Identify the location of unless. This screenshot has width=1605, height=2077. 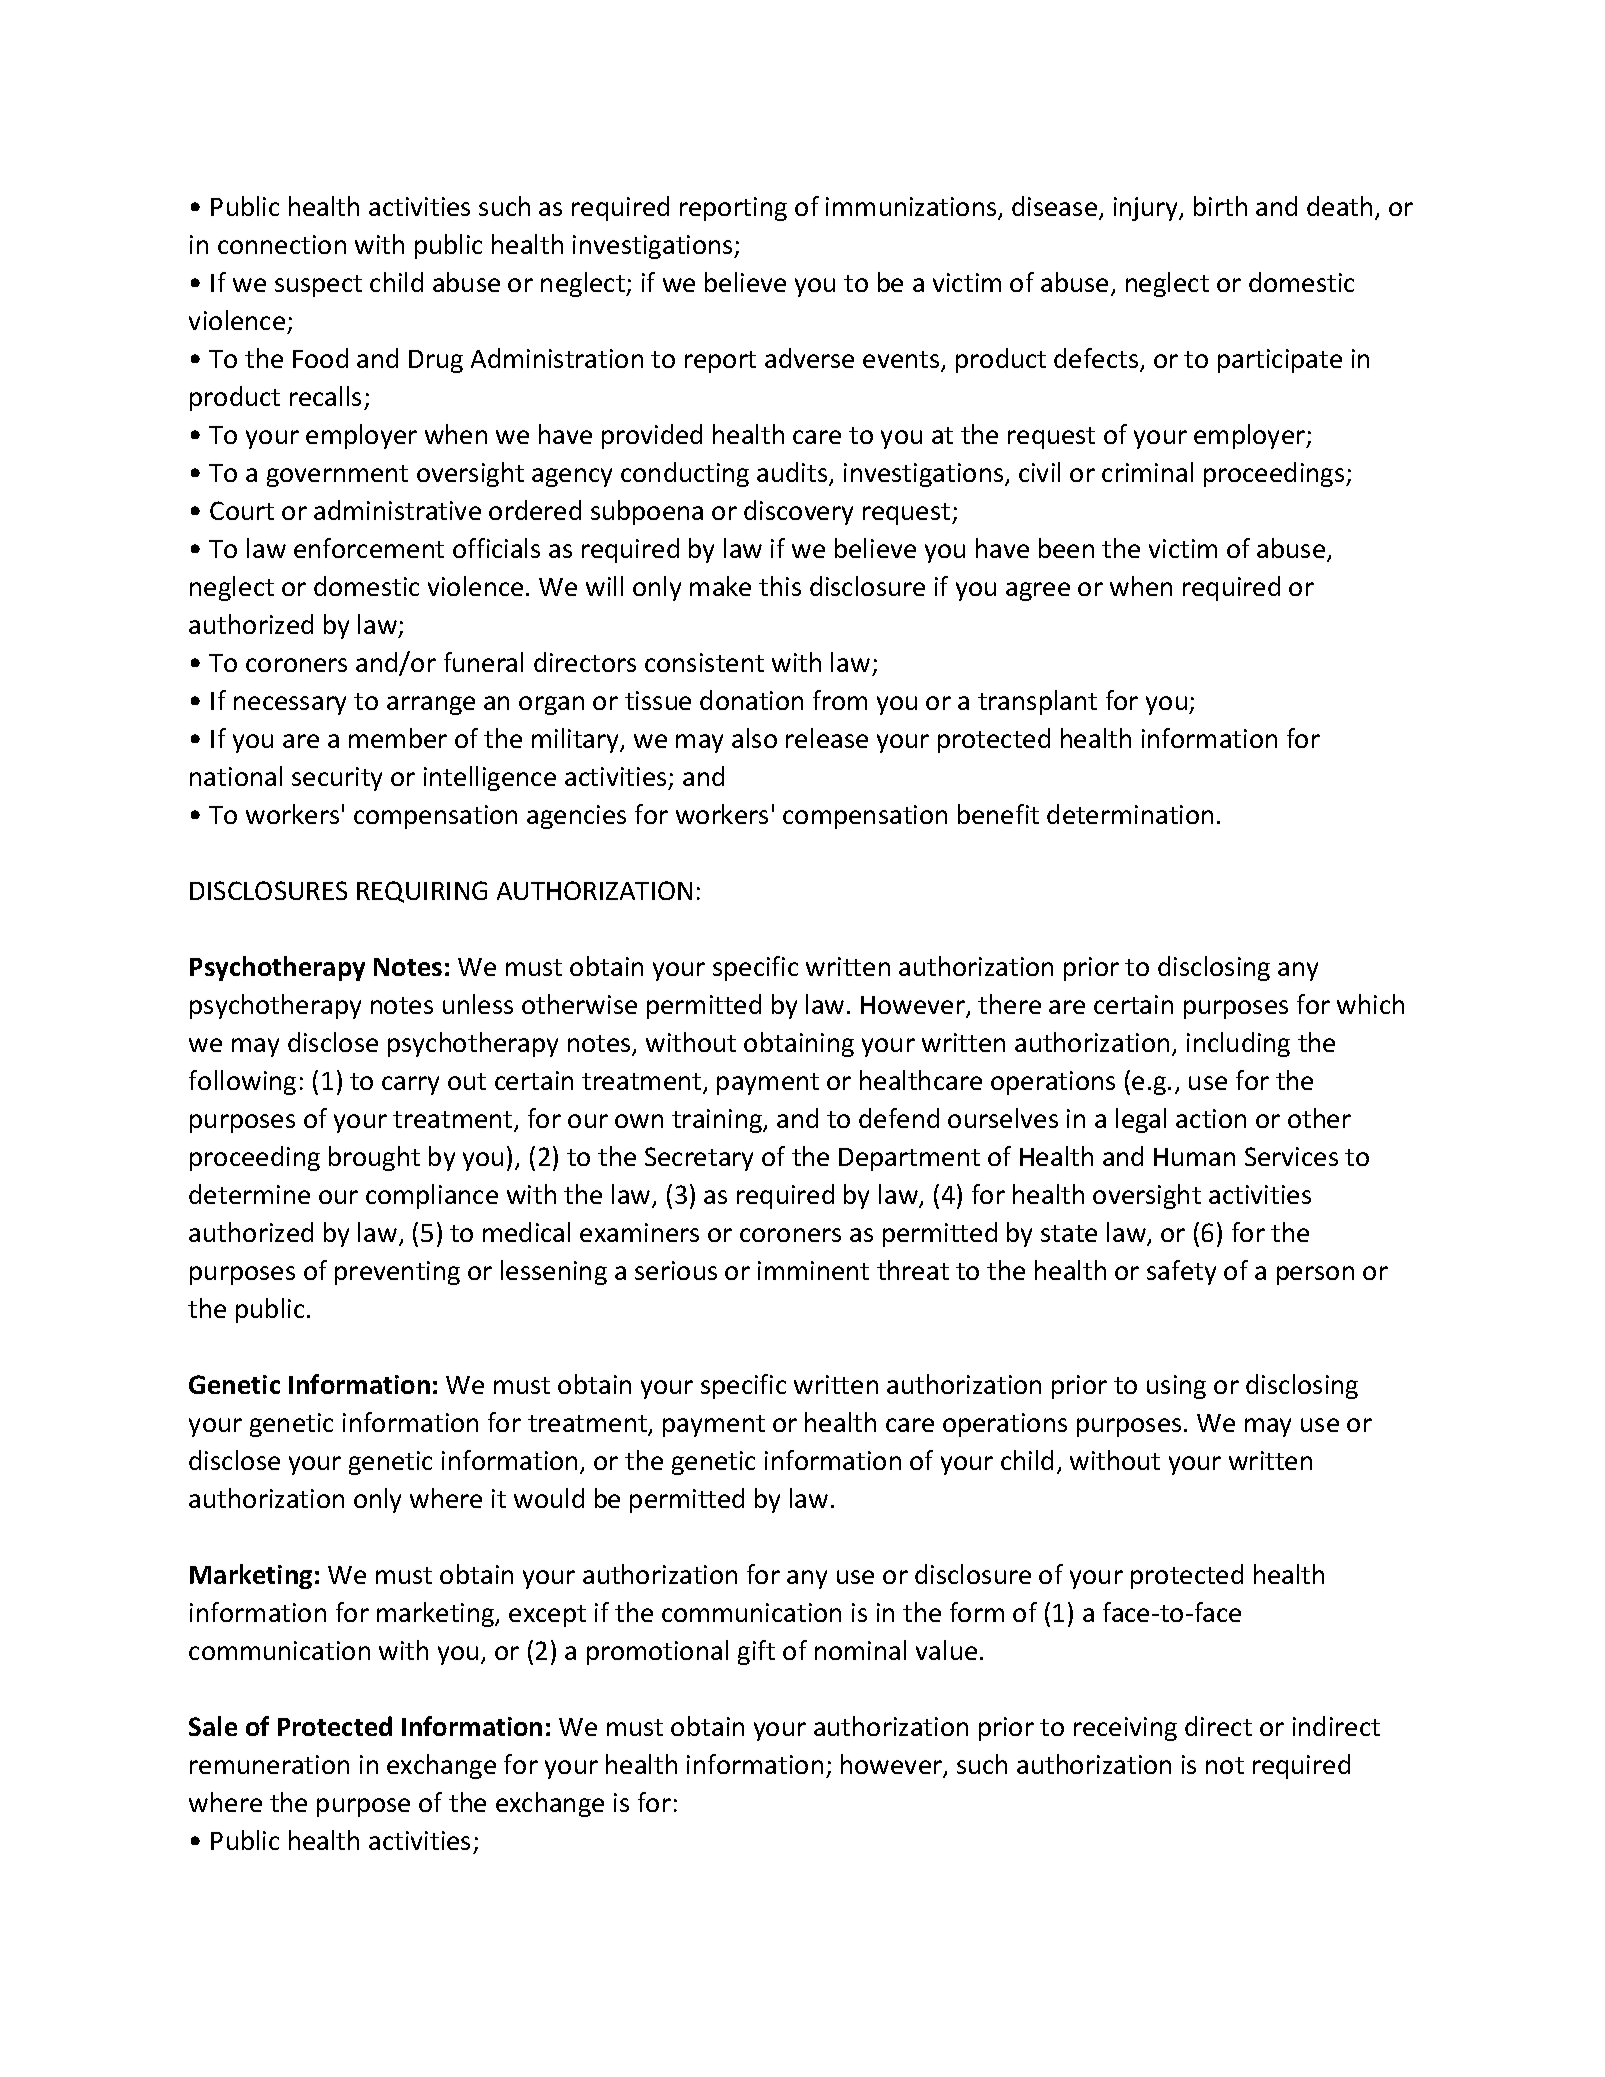
(478, 1004).
